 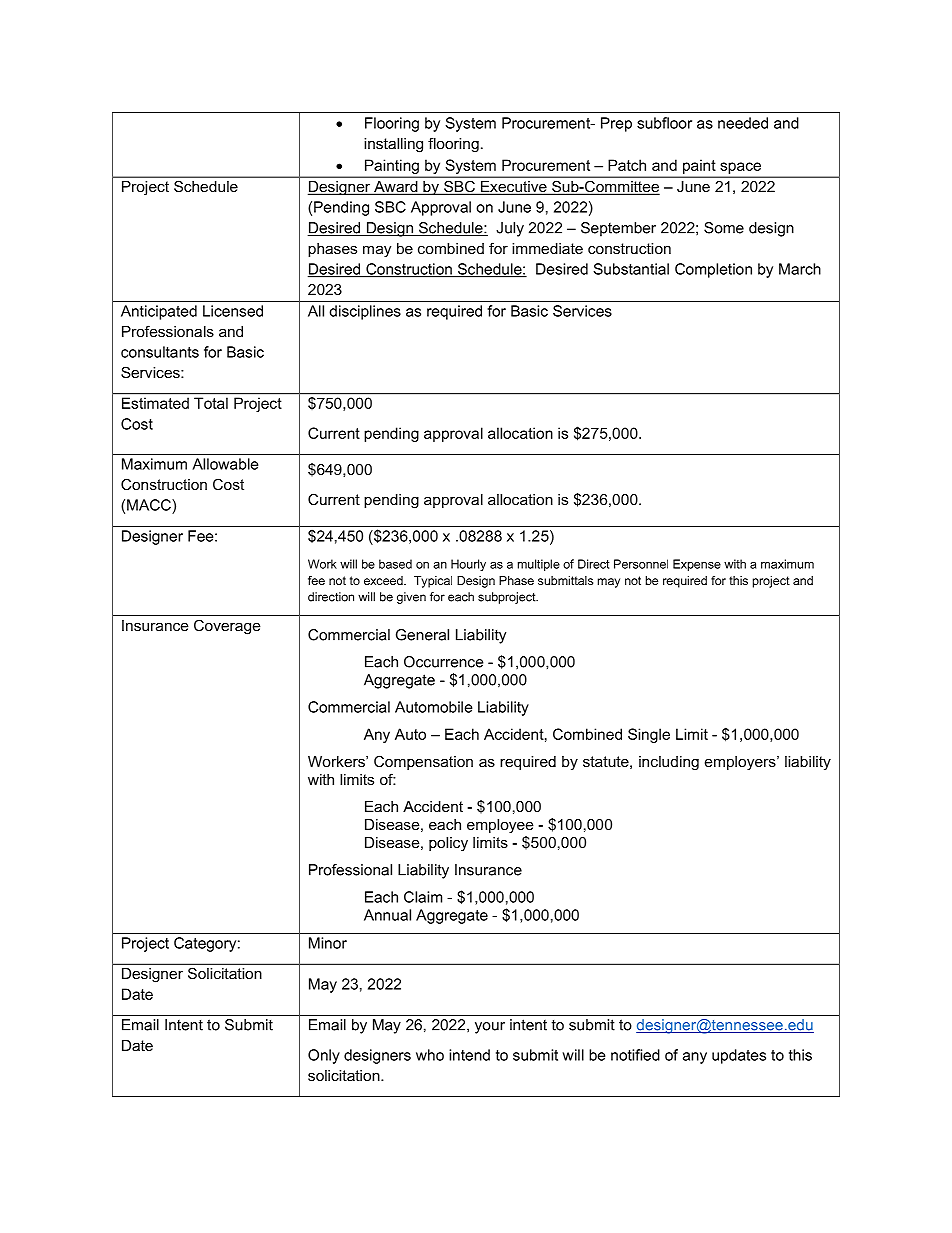 I want to click on Executive, so click(x=513, y=188).
